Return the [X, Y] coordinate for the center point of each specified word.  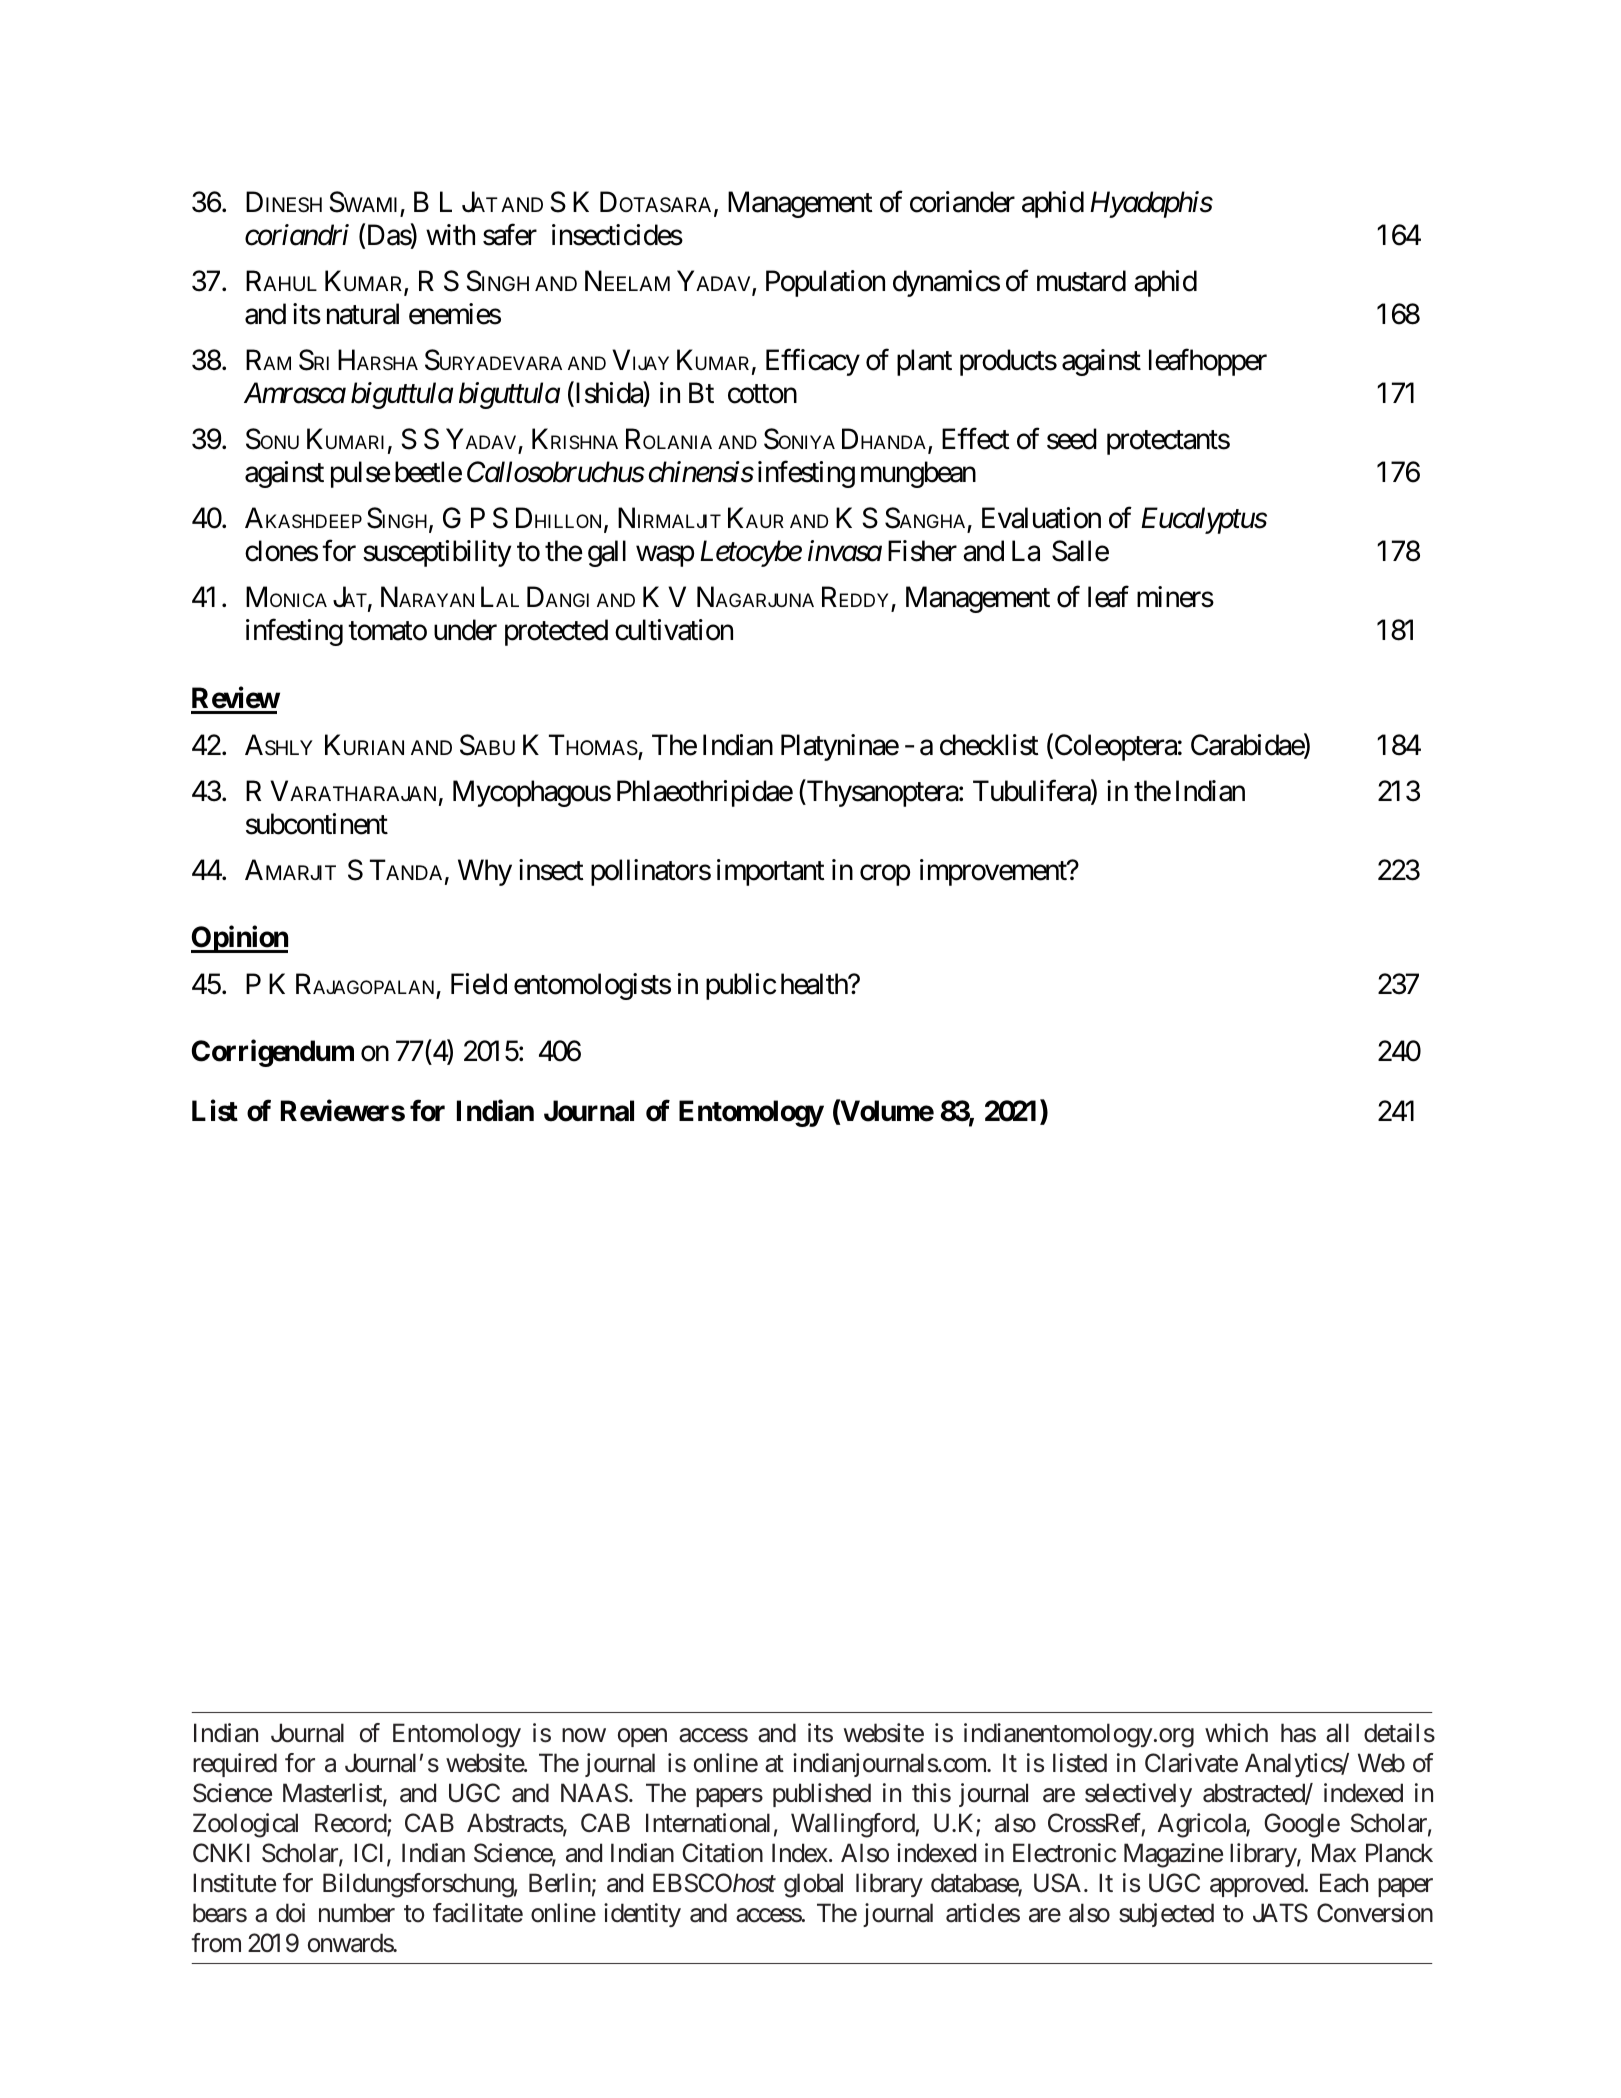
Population [825, 283]
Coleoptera [1114, 747]
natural [363, 314]
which [1236, 1733]
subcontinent [317, 824]
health [815, 984]
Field [479, 984]
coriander [962, 202]
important [771, 872]
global [813, 1885]
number [357, 1913]
